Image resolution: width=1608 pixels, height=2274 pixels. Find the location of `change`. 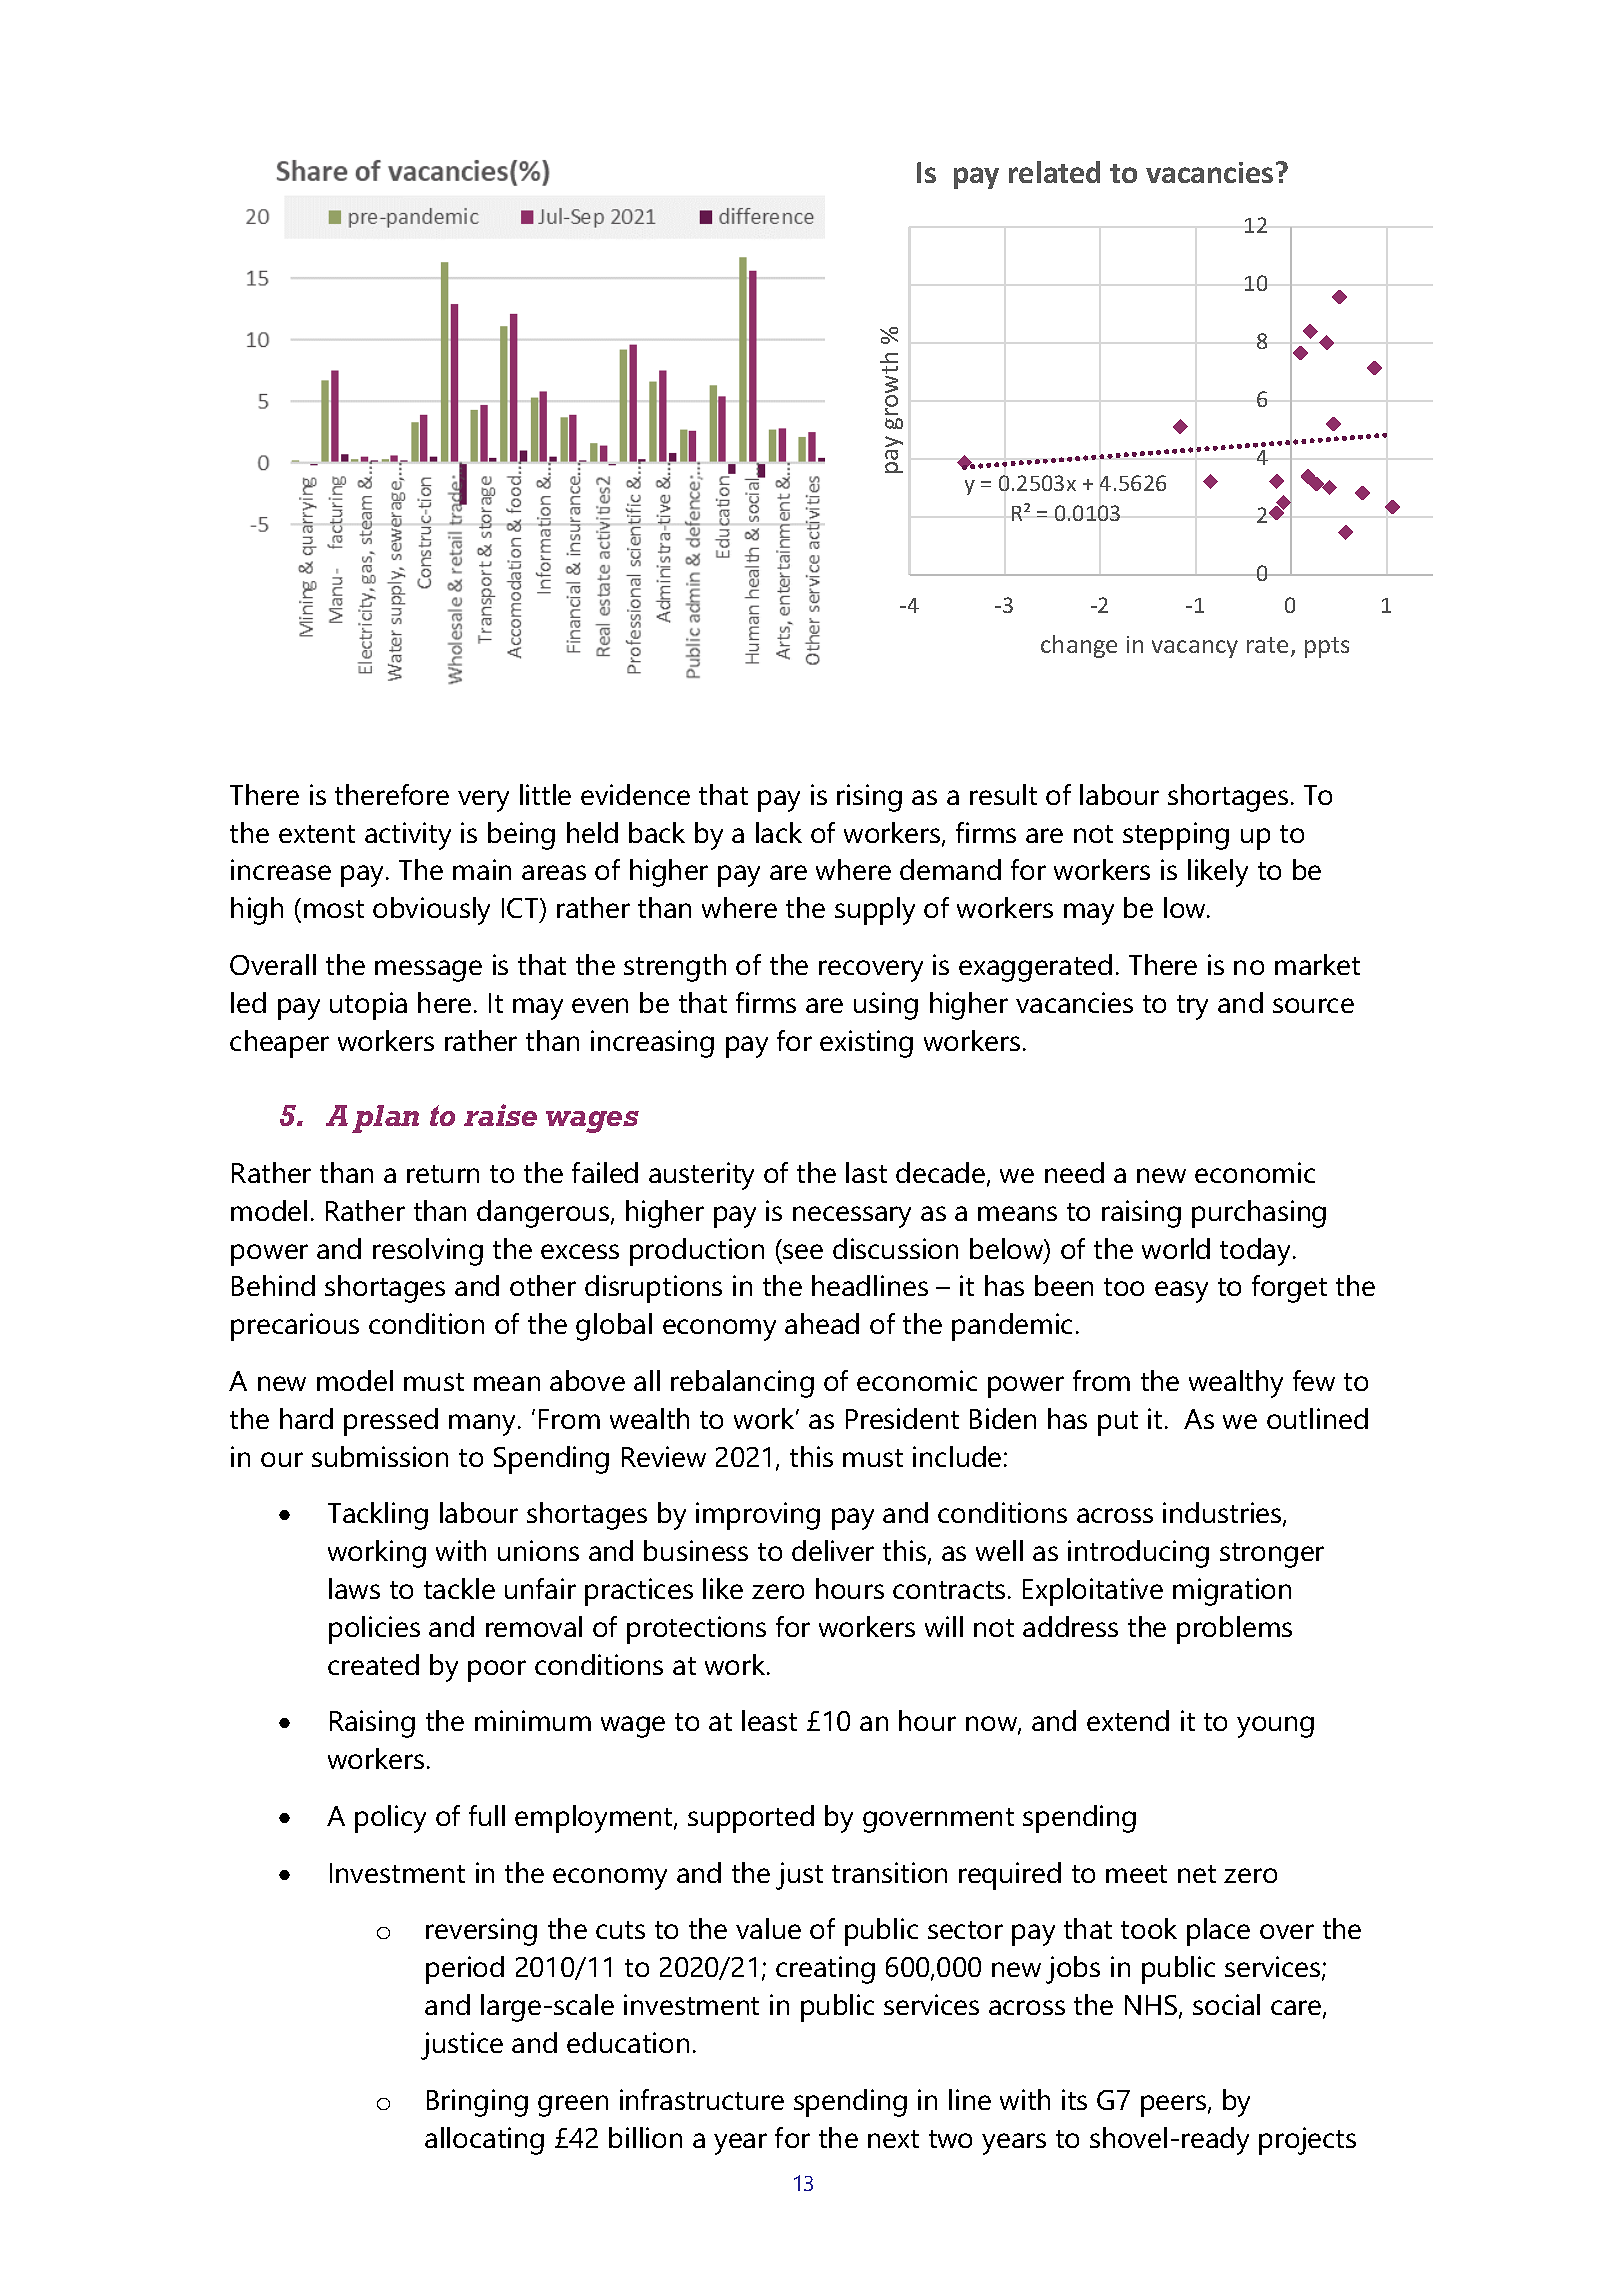

change is located at coordinates (1079, 646).
